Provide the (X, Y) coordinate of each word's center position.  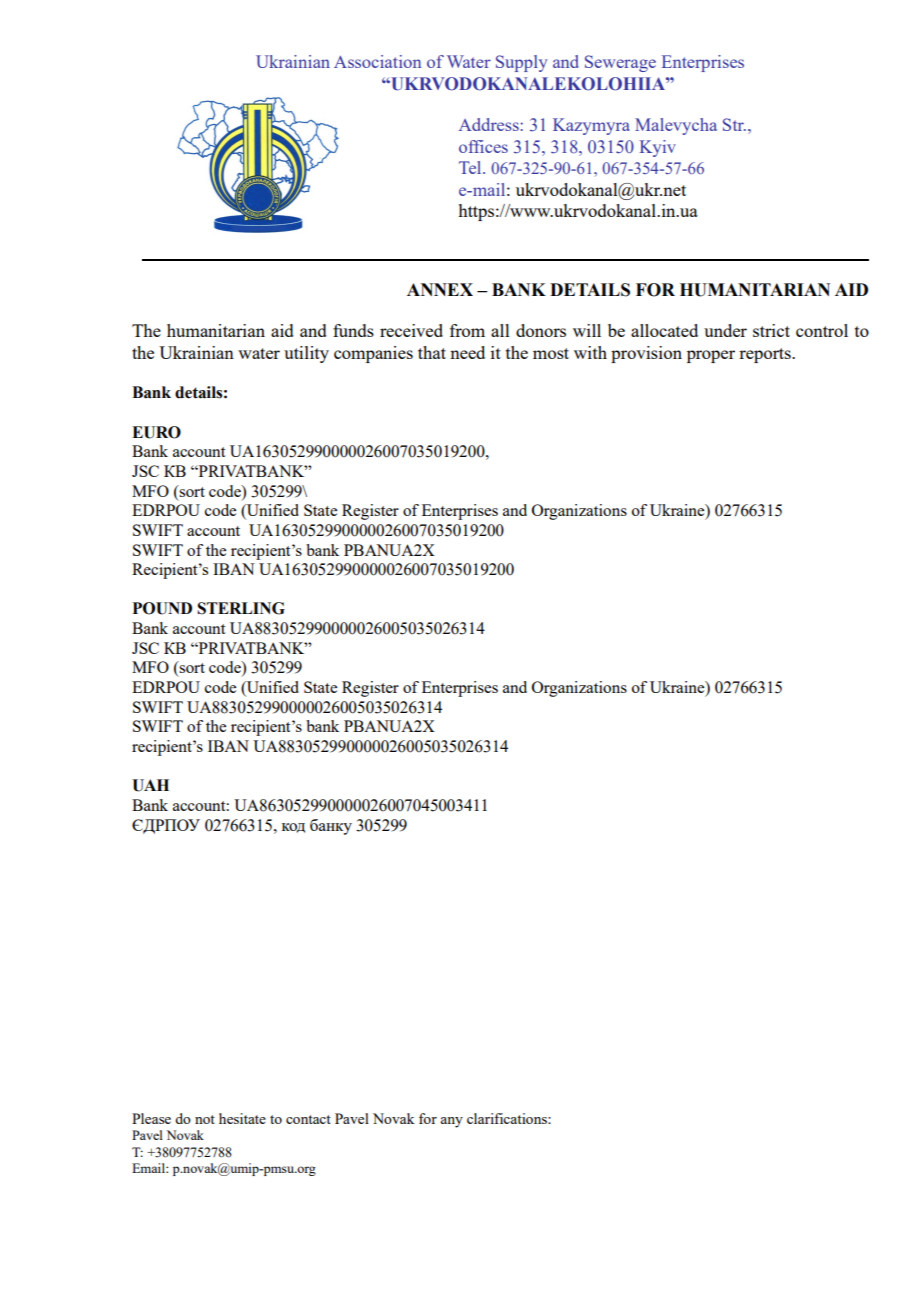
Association (377, 61)
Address (490, 124)
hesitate (242, 1118)
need (467, 352)
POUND (162, 608)
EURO (156, 432)
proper (711, 356)
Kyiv (658, 148)
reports (766, 355)
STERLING (241, 608)
